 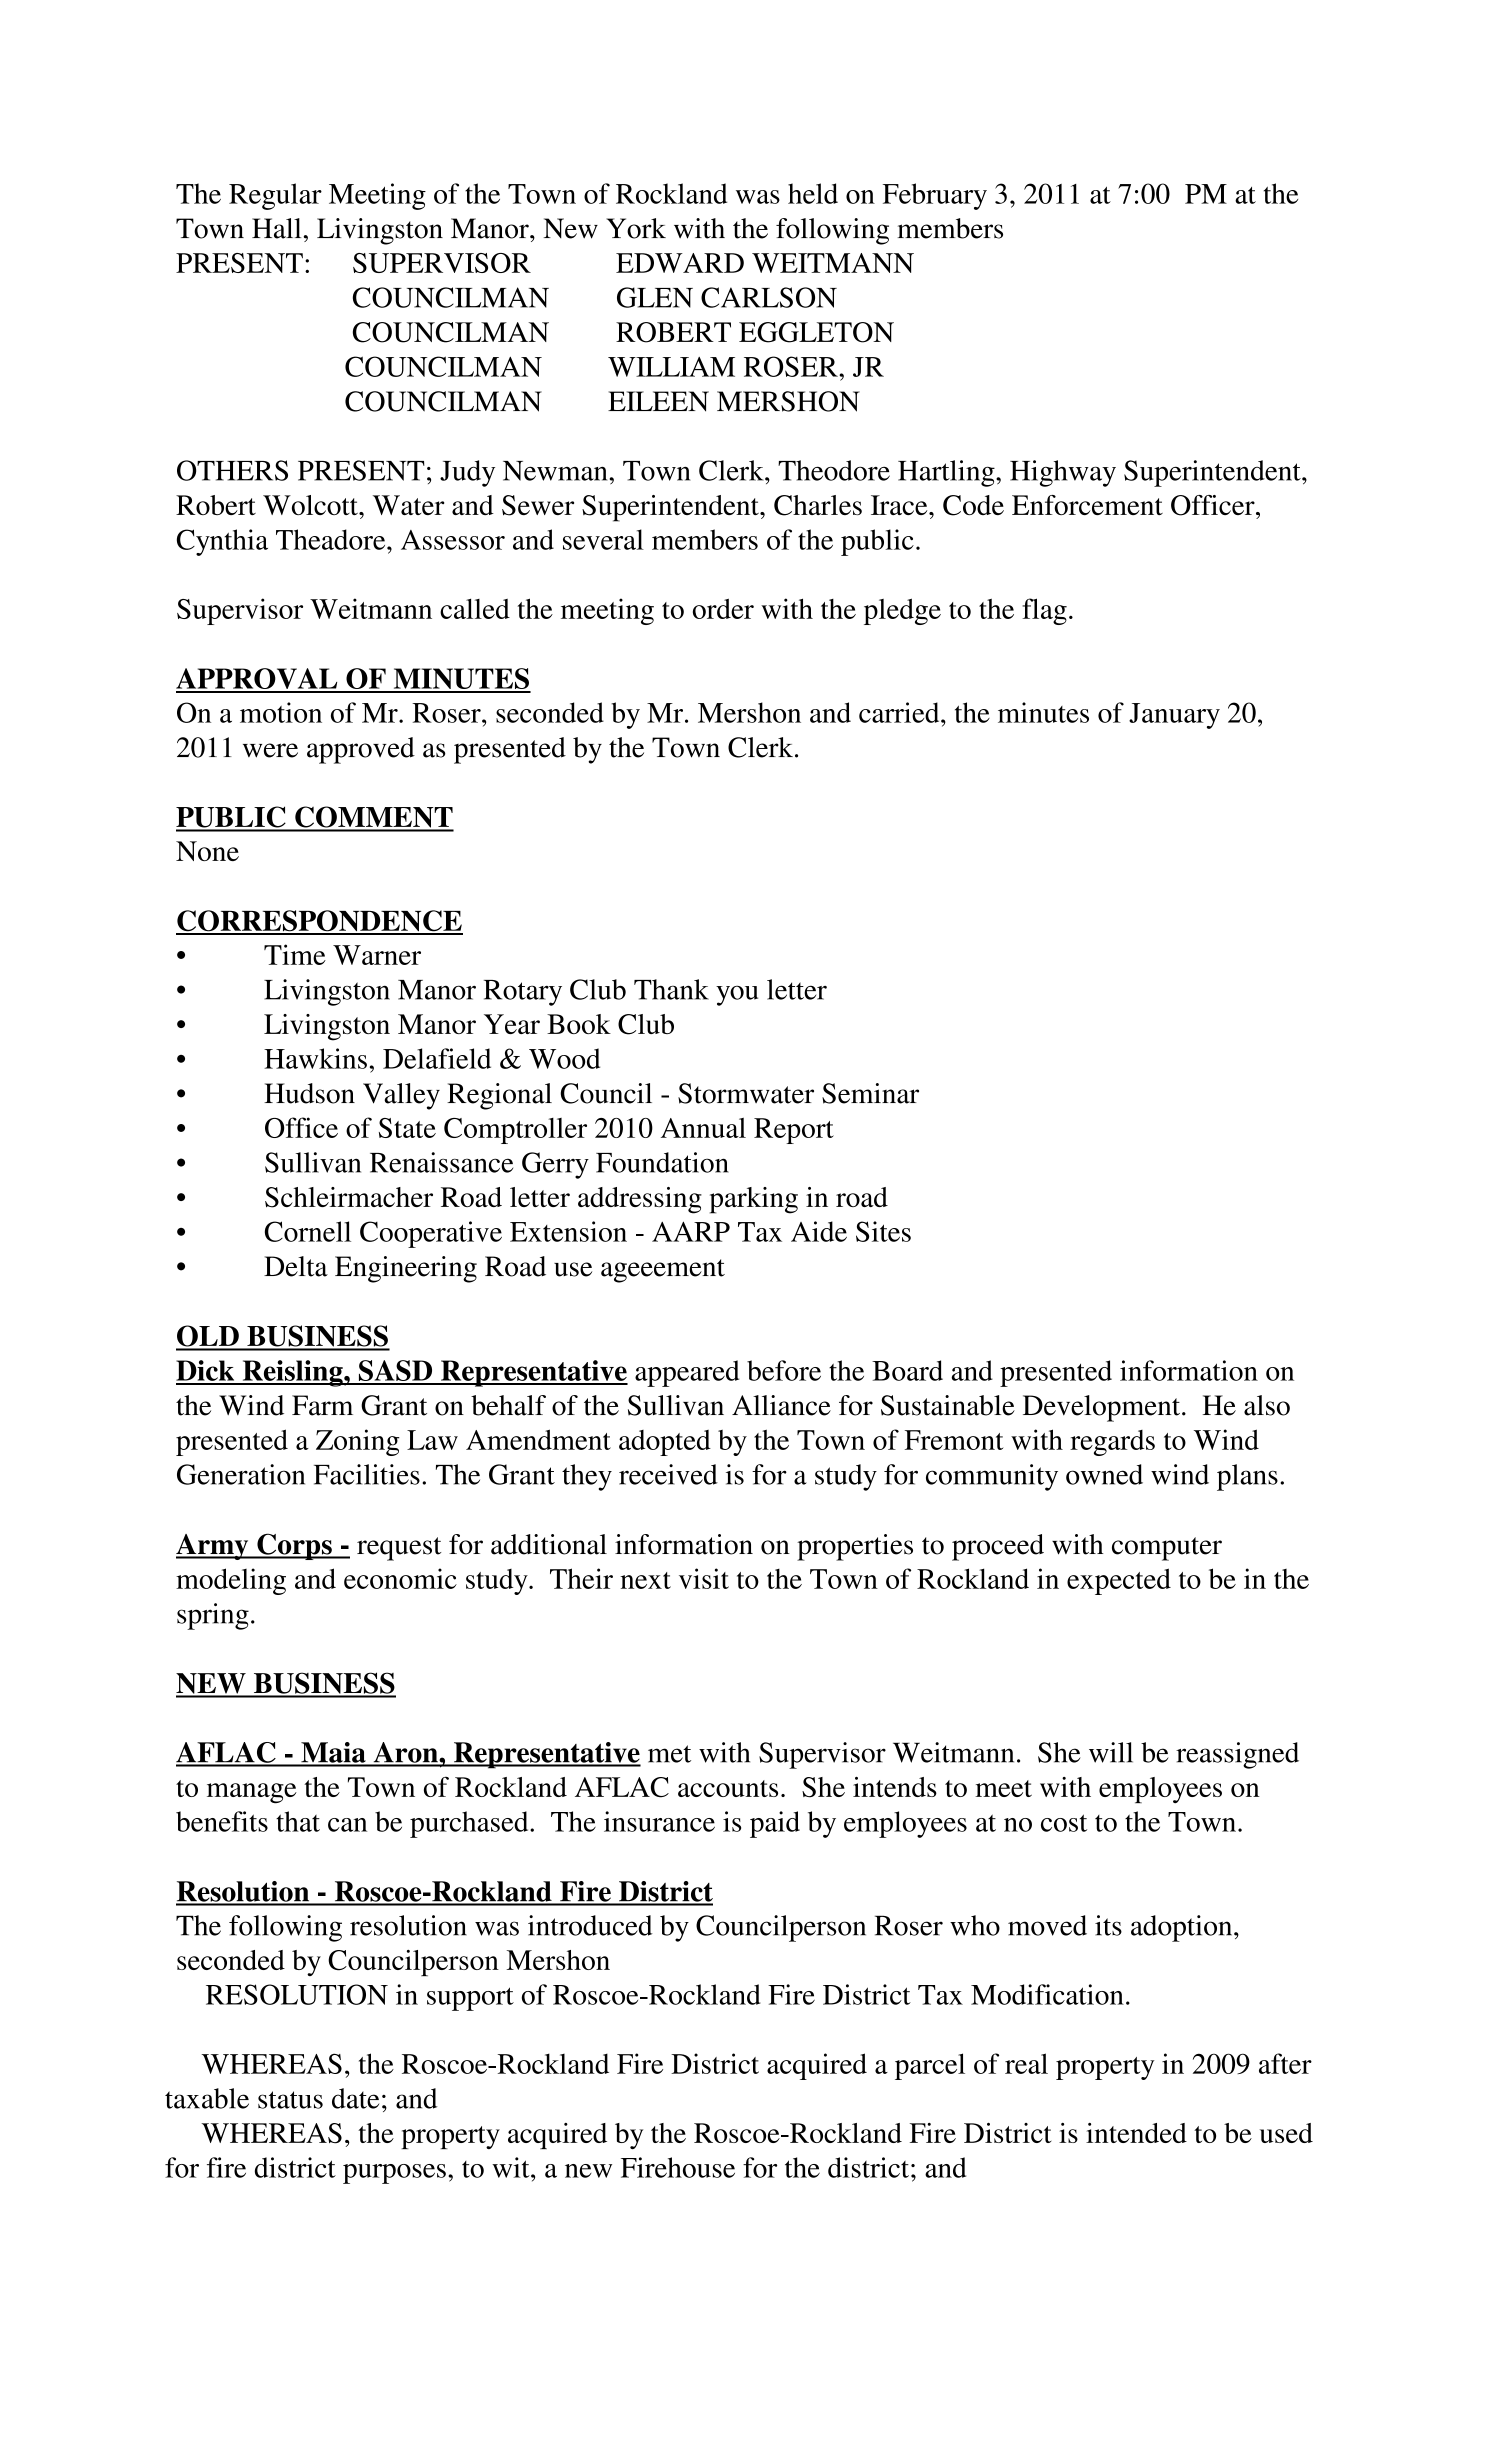 What do you see at coordinates (319, 922) in the screenshot?
I see `CORRESPONDENCE` at bounding box center [319, 922].
